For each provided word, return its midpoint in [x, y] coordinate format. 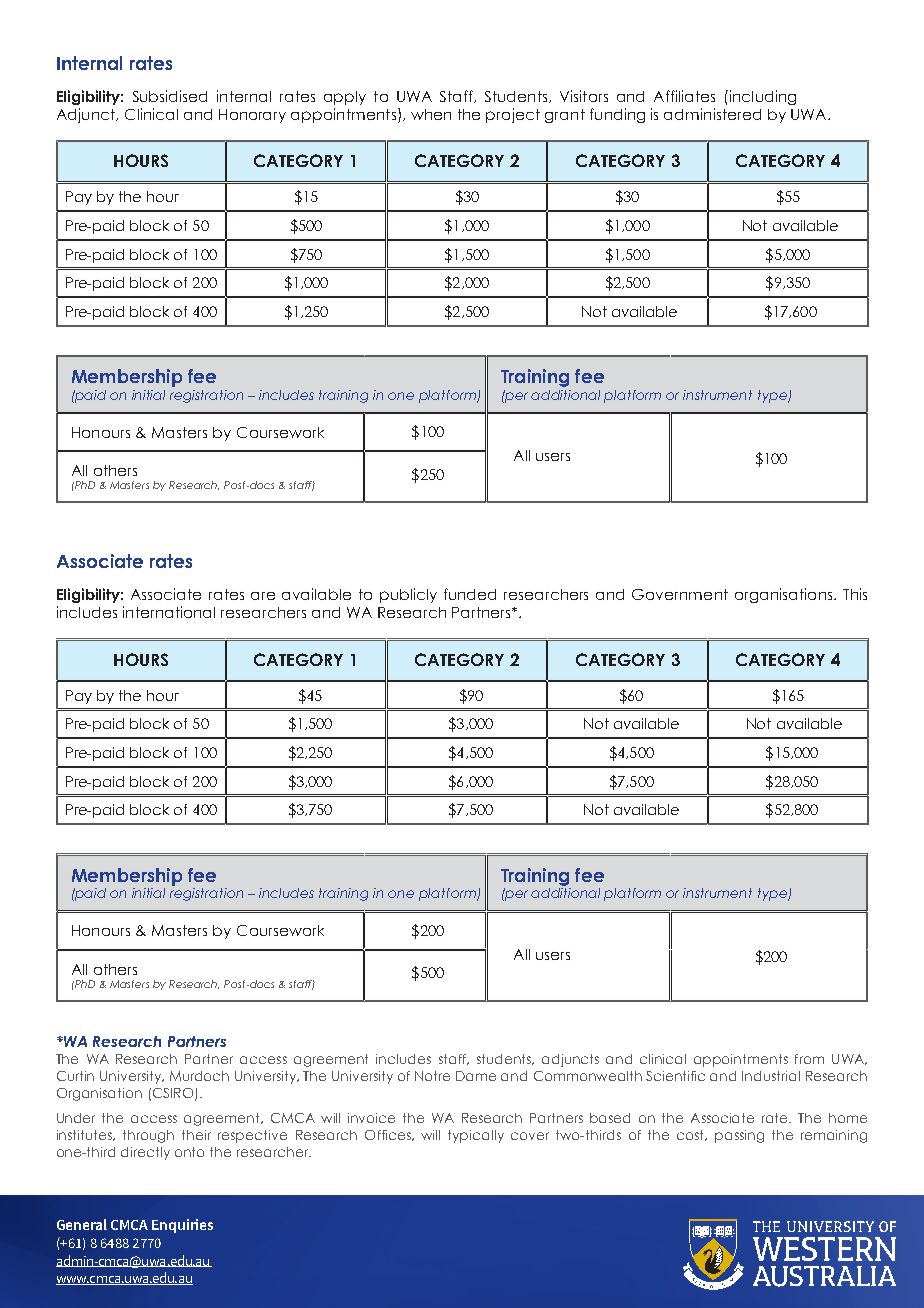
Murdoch [199, 1076]
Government [680, 594]
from [809, 1059]
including [761, 97]
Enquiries [182, 1226]
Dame [476, 1076]
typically [476, 1136]
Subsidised [170, 96]
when [431, 114]
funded [470, 594]
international [169, 612]
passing [739, 1136]
